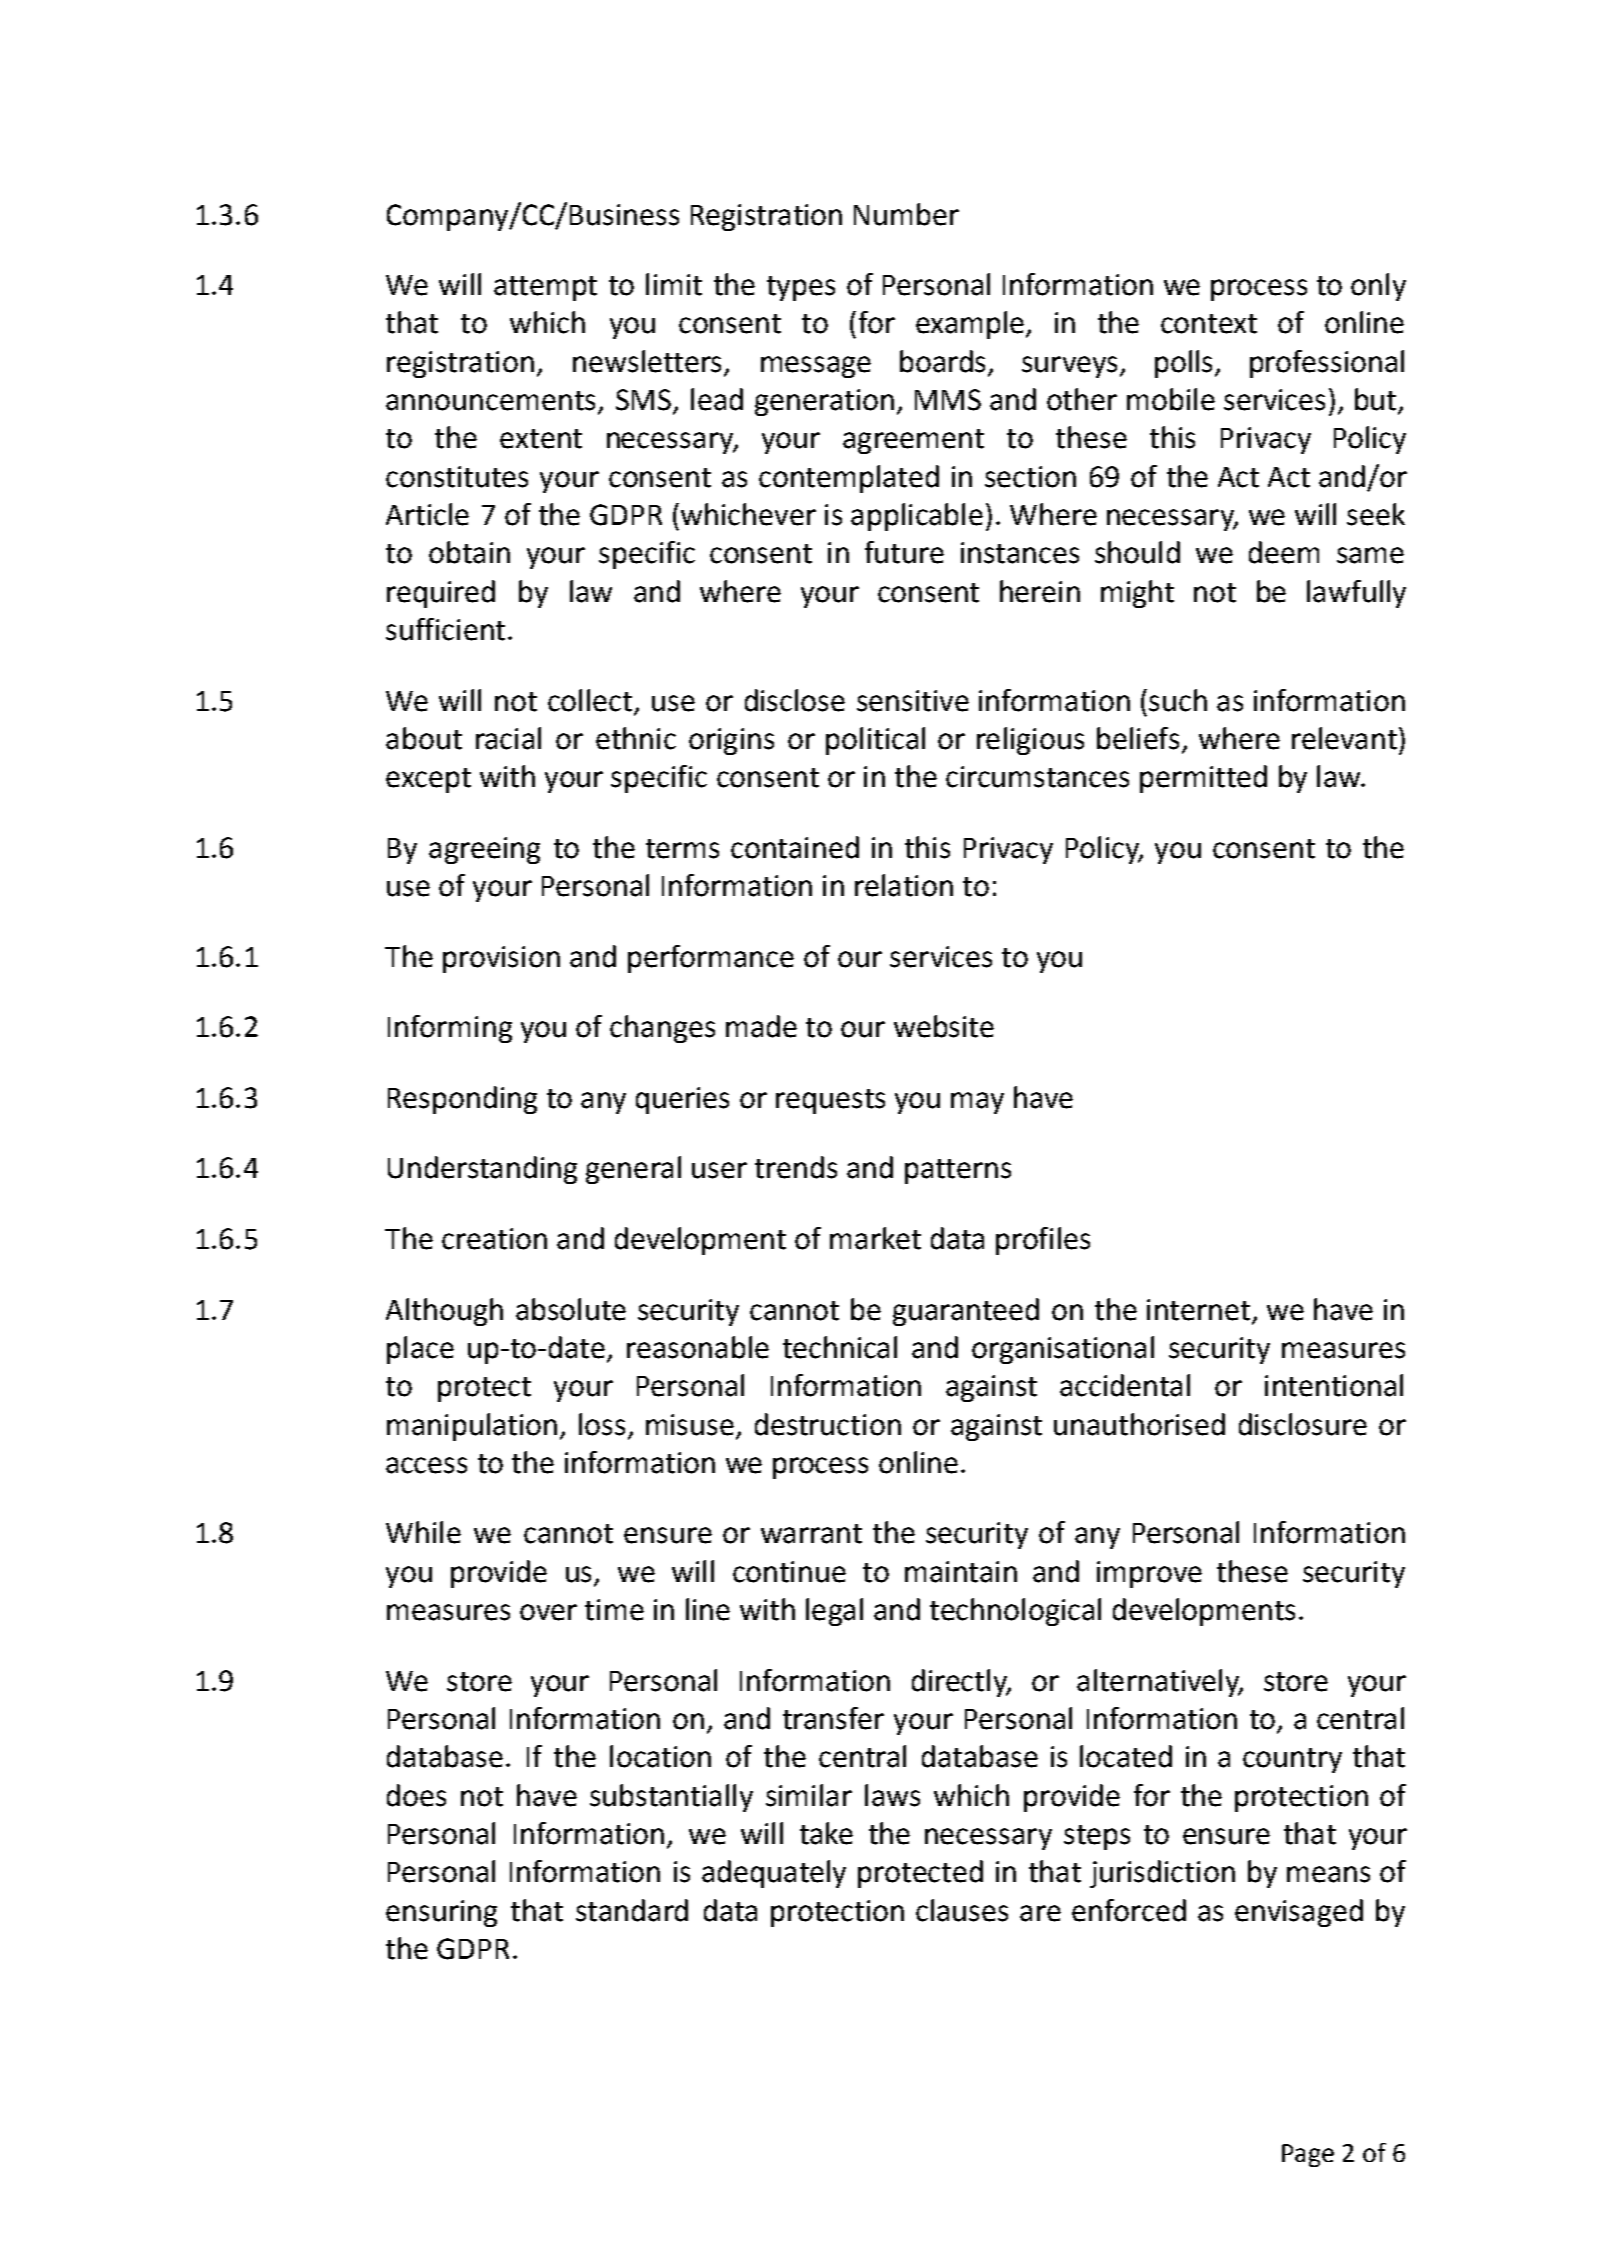  Describe the element at coordinates (1203, 779) in the page. I see `permitted` at that location.
